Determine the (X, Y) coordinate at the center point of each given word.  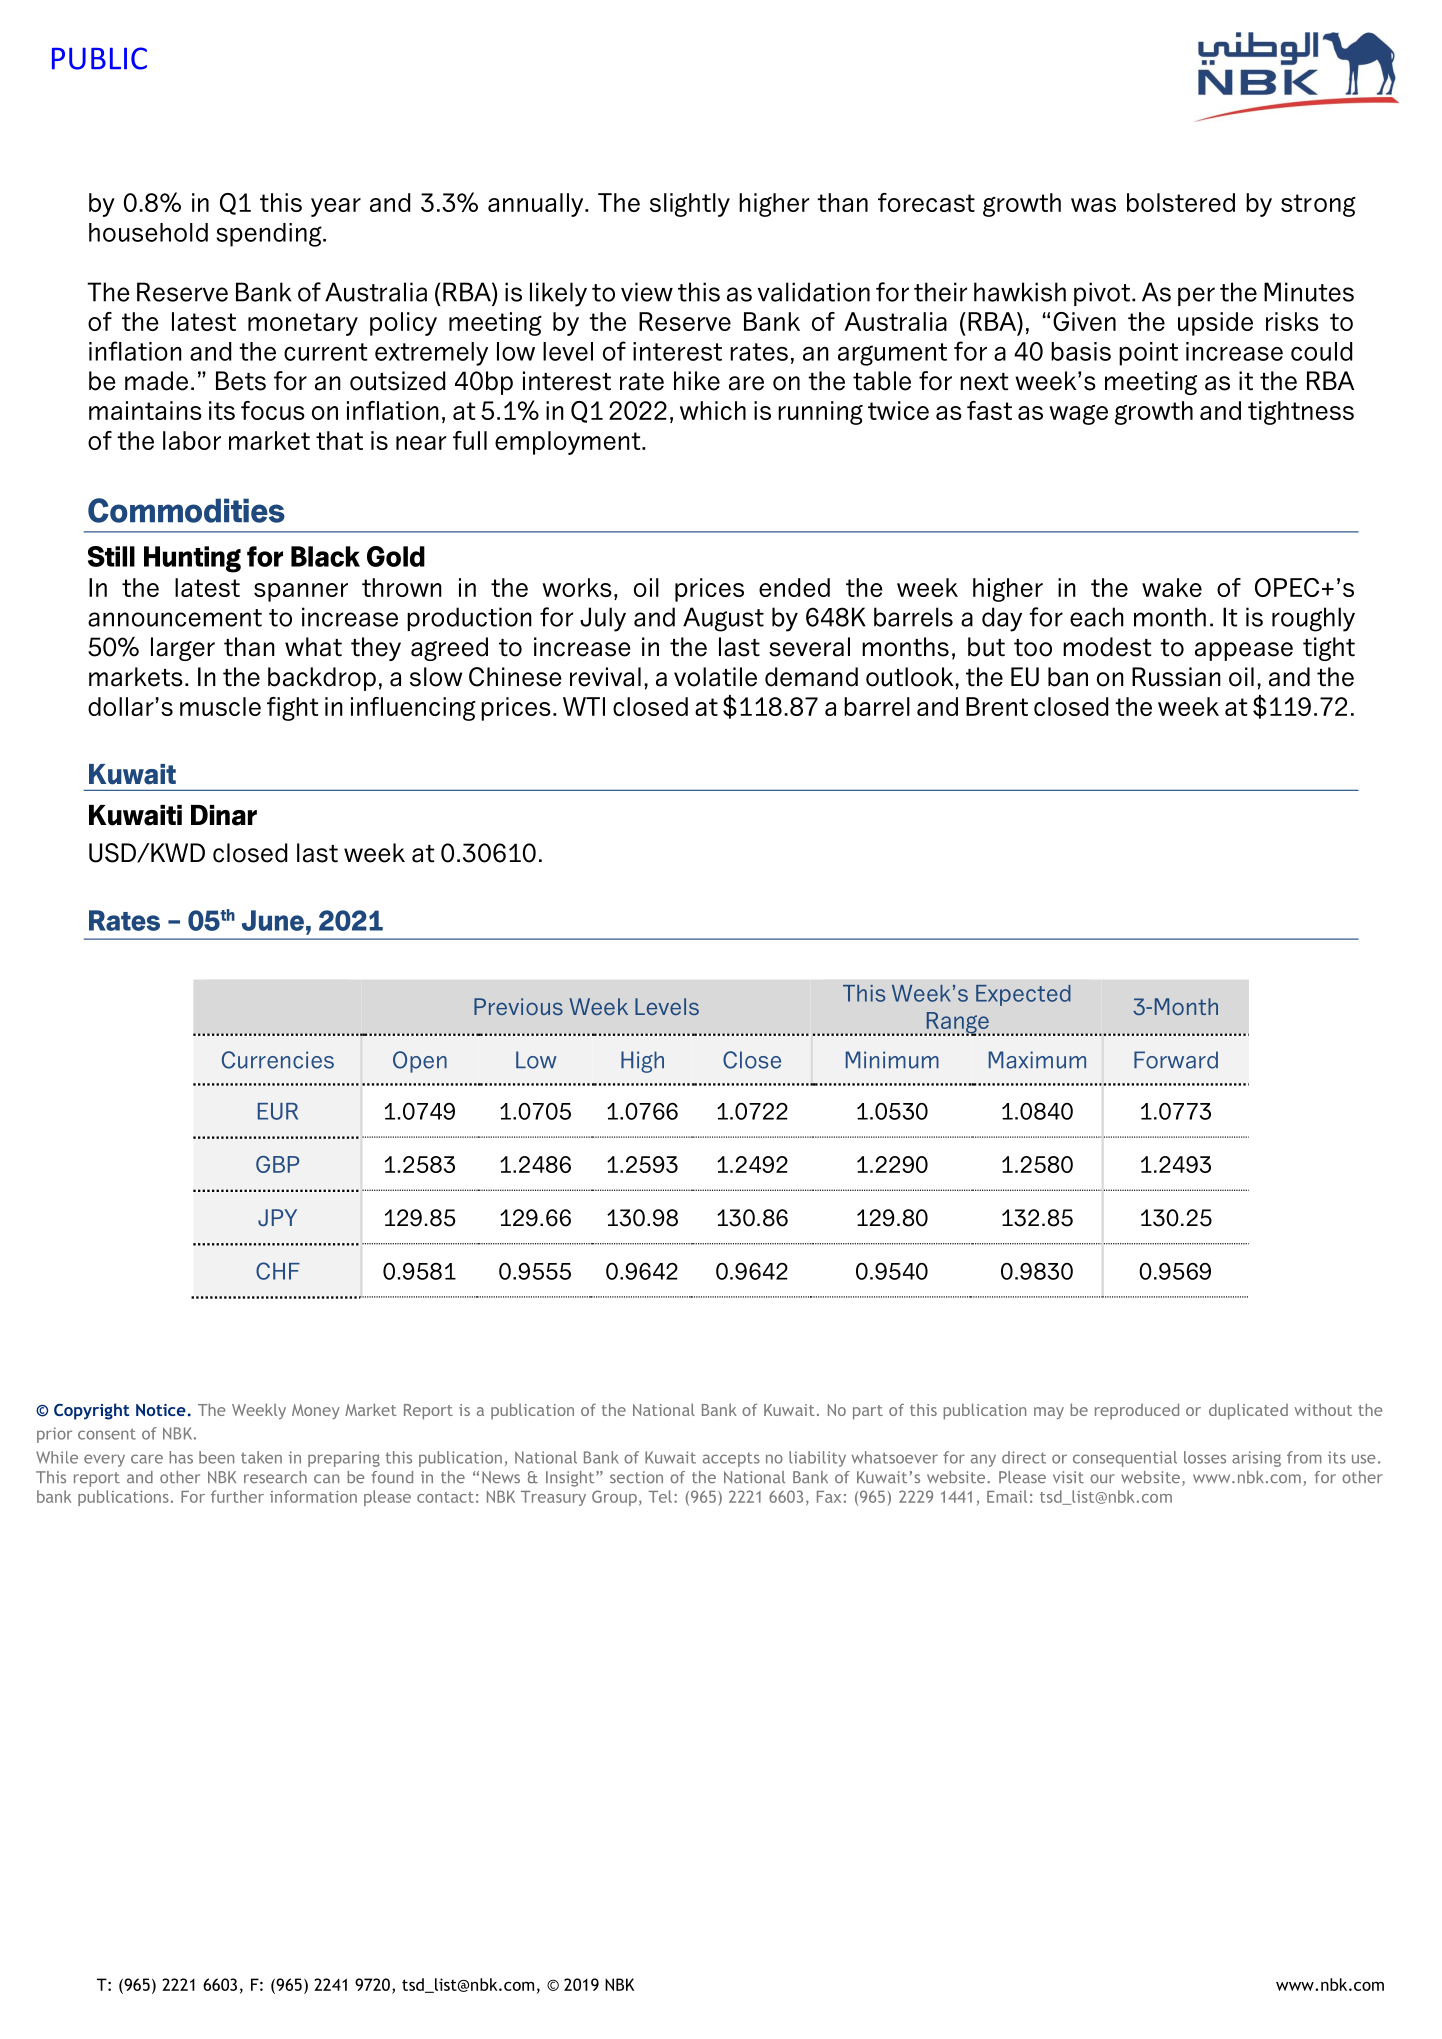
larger (183, 649)
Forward (1176, 1060)
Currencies (278, 1060)
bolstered (1181, 202)
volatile (715, 677)
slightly (690, 205)
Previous (518, 1006)
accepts (731, 1460)
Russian (1176, 677)
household (148, 232)
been (216, 1457)
